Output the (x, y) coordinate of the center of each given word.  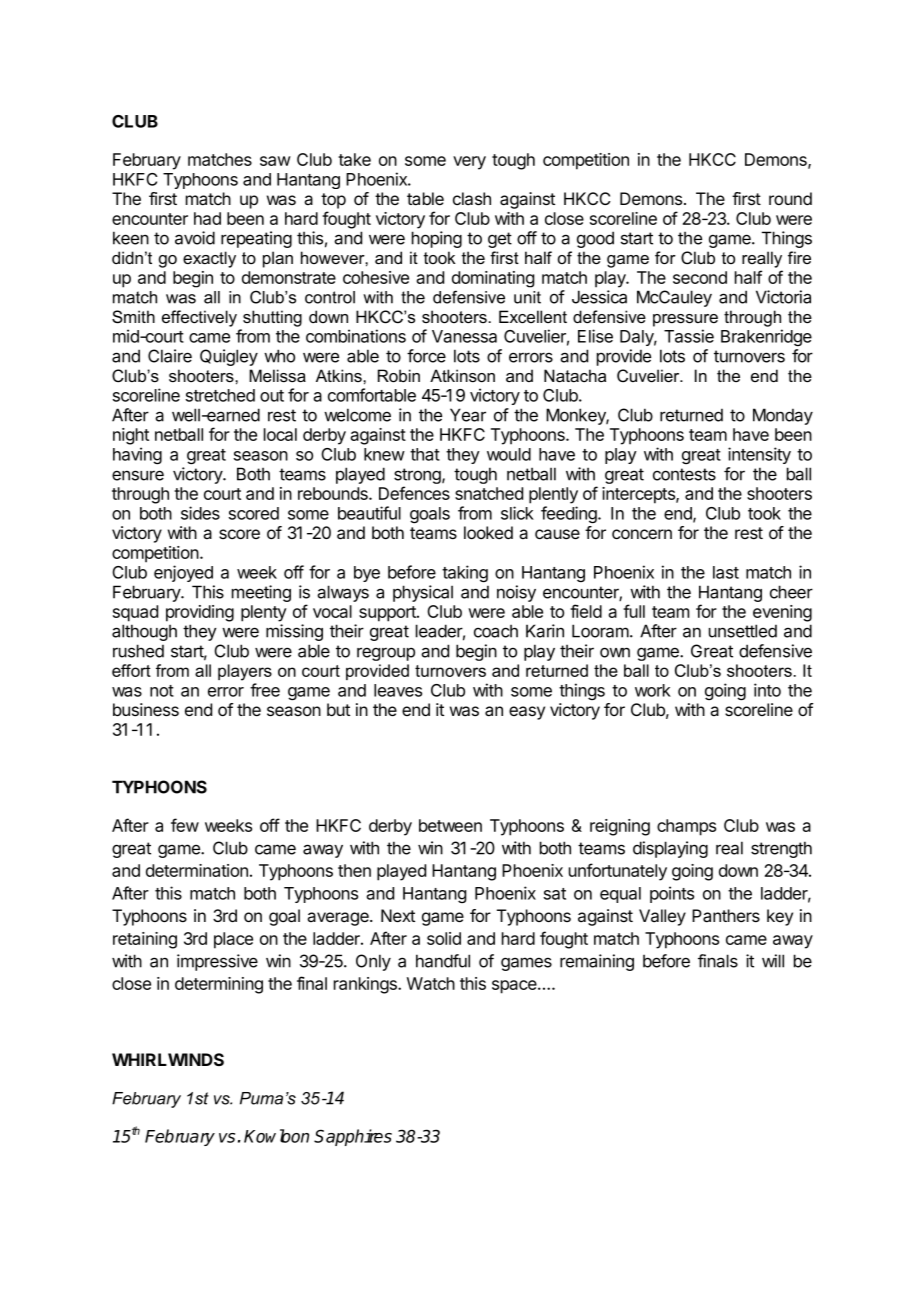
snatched (489, 493)
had (207, 218)
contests (684, 474)
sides (200, 513)
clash (472, 199)
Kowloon (276, 1136)
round (790, 198)
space (515, 987)
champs (686, 827)
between (450, 825)
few (185, 825)
